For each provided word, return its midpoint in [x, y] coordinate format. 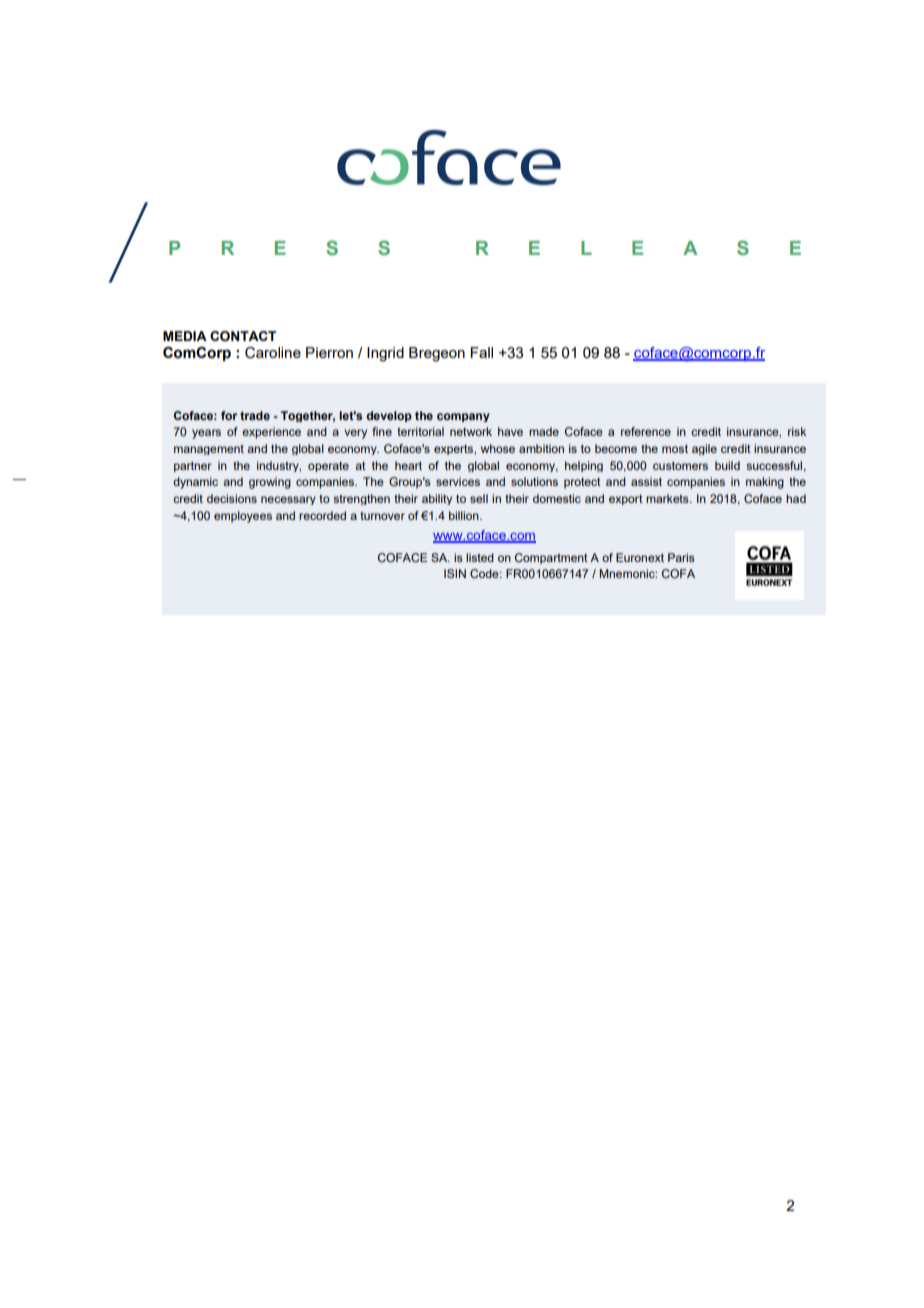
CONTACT [243, 336]
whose [498, 448]
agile [704, 449]
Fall [481, 352]
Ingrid [385, 354]
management [209, 450]
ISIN [455, 573]
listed [480, 557]
